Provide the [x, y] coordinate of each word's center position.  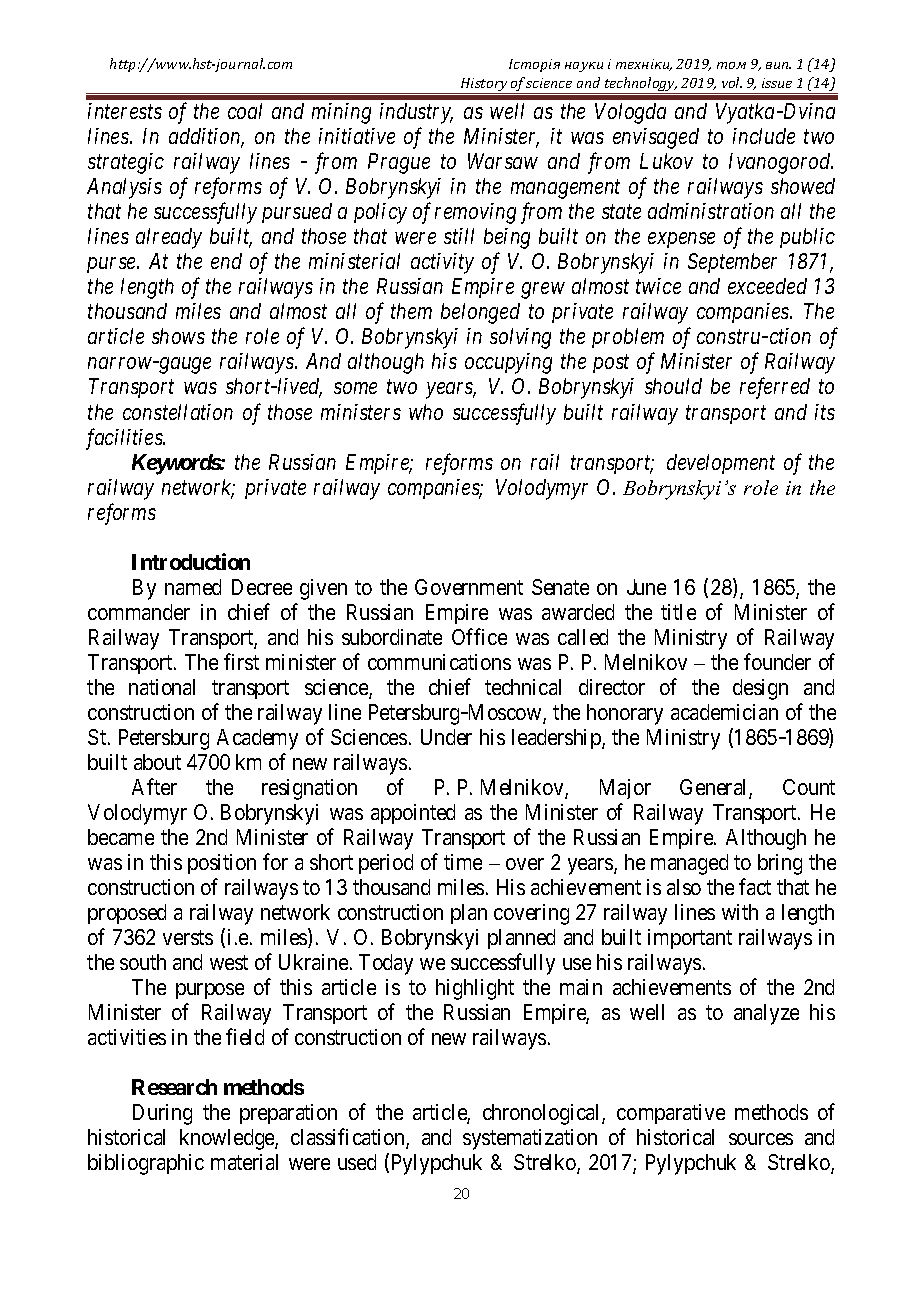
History [484, 86]
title [678, 612]
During [162, 1114]
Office [479, 636]
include [764, 136]
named [193, 587]
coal [245, 111]
